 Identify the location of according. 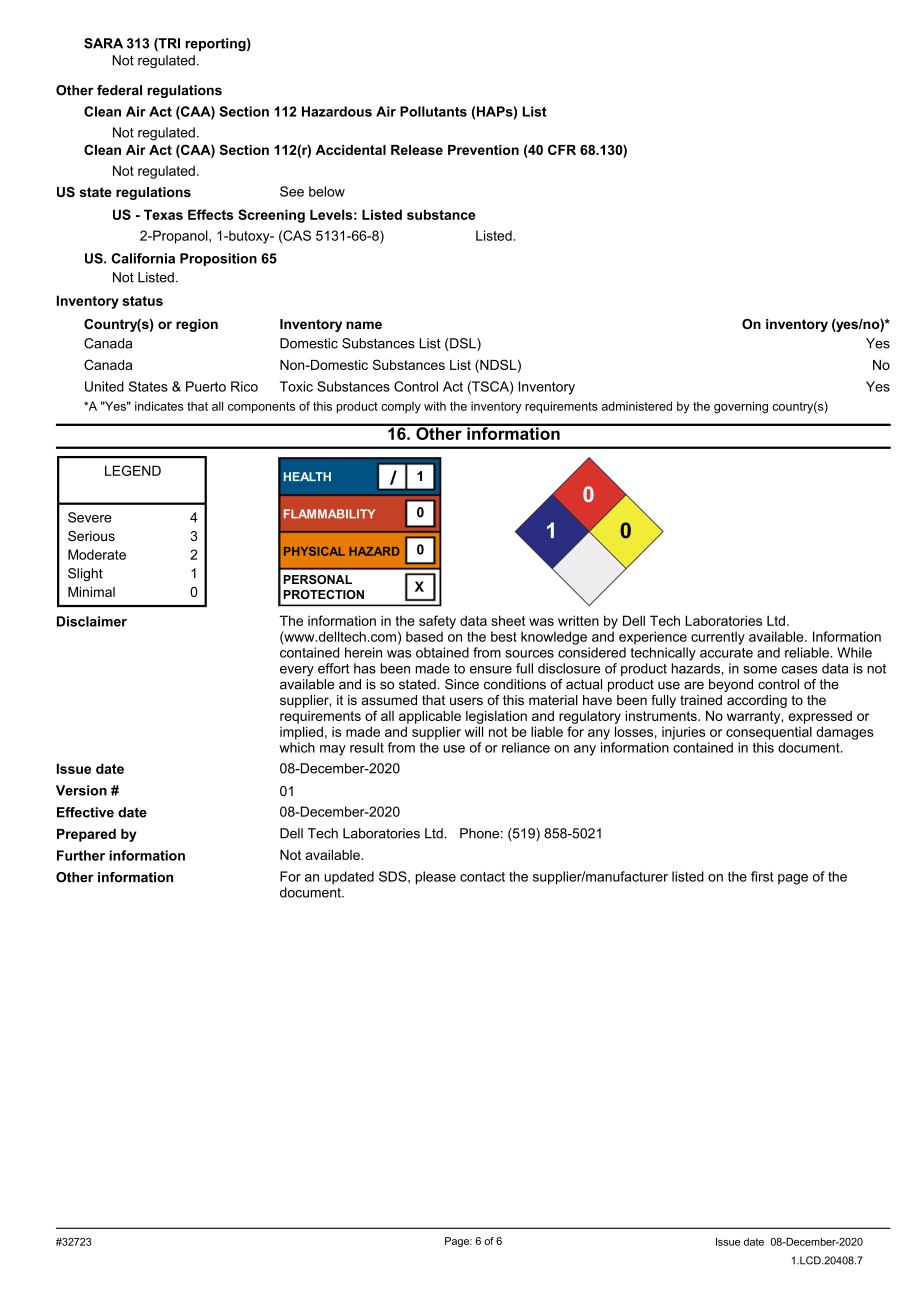
(757, 701).
